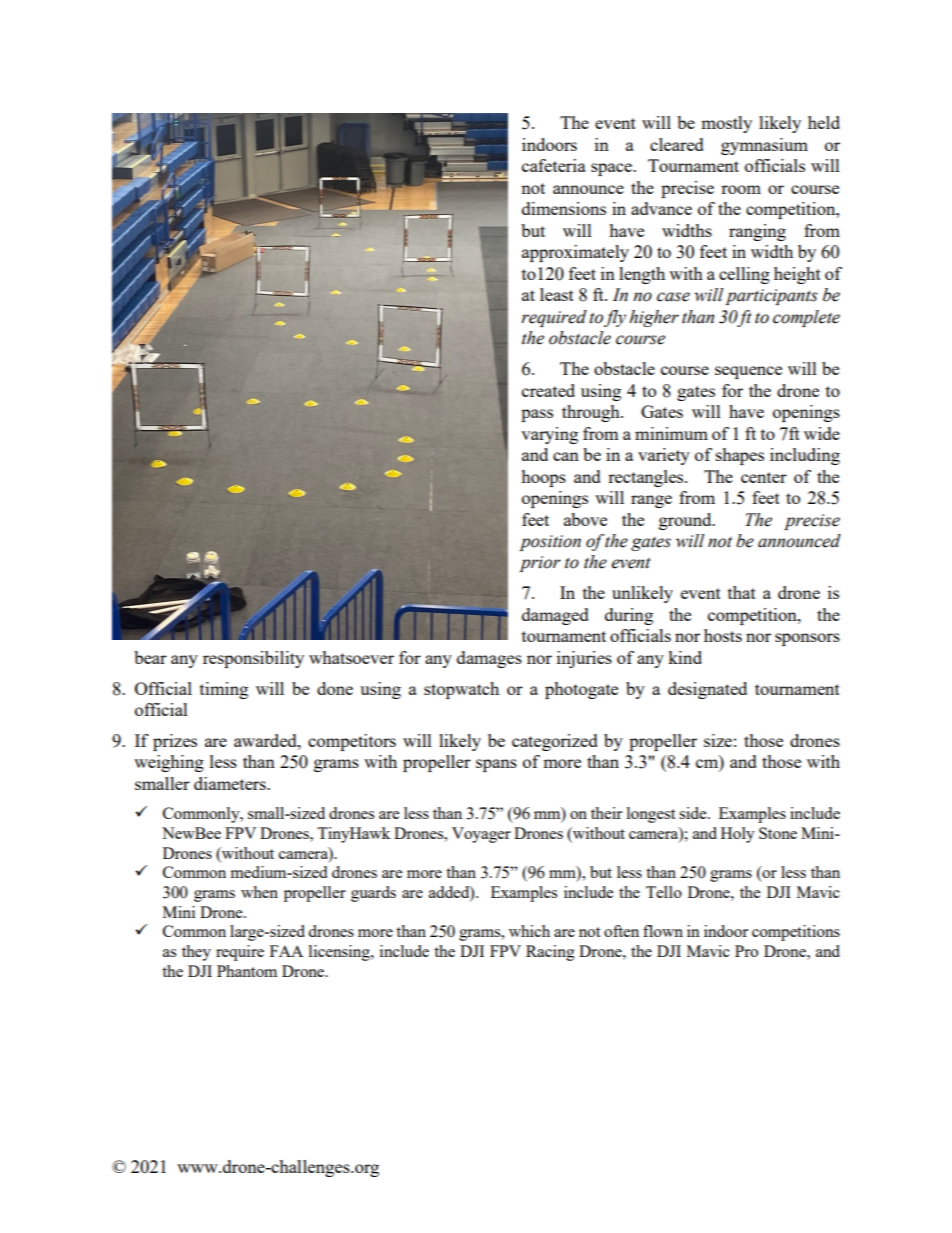  Describe the element at coordinates (554, 165) in the image. I see `cafeteria` at that location.
